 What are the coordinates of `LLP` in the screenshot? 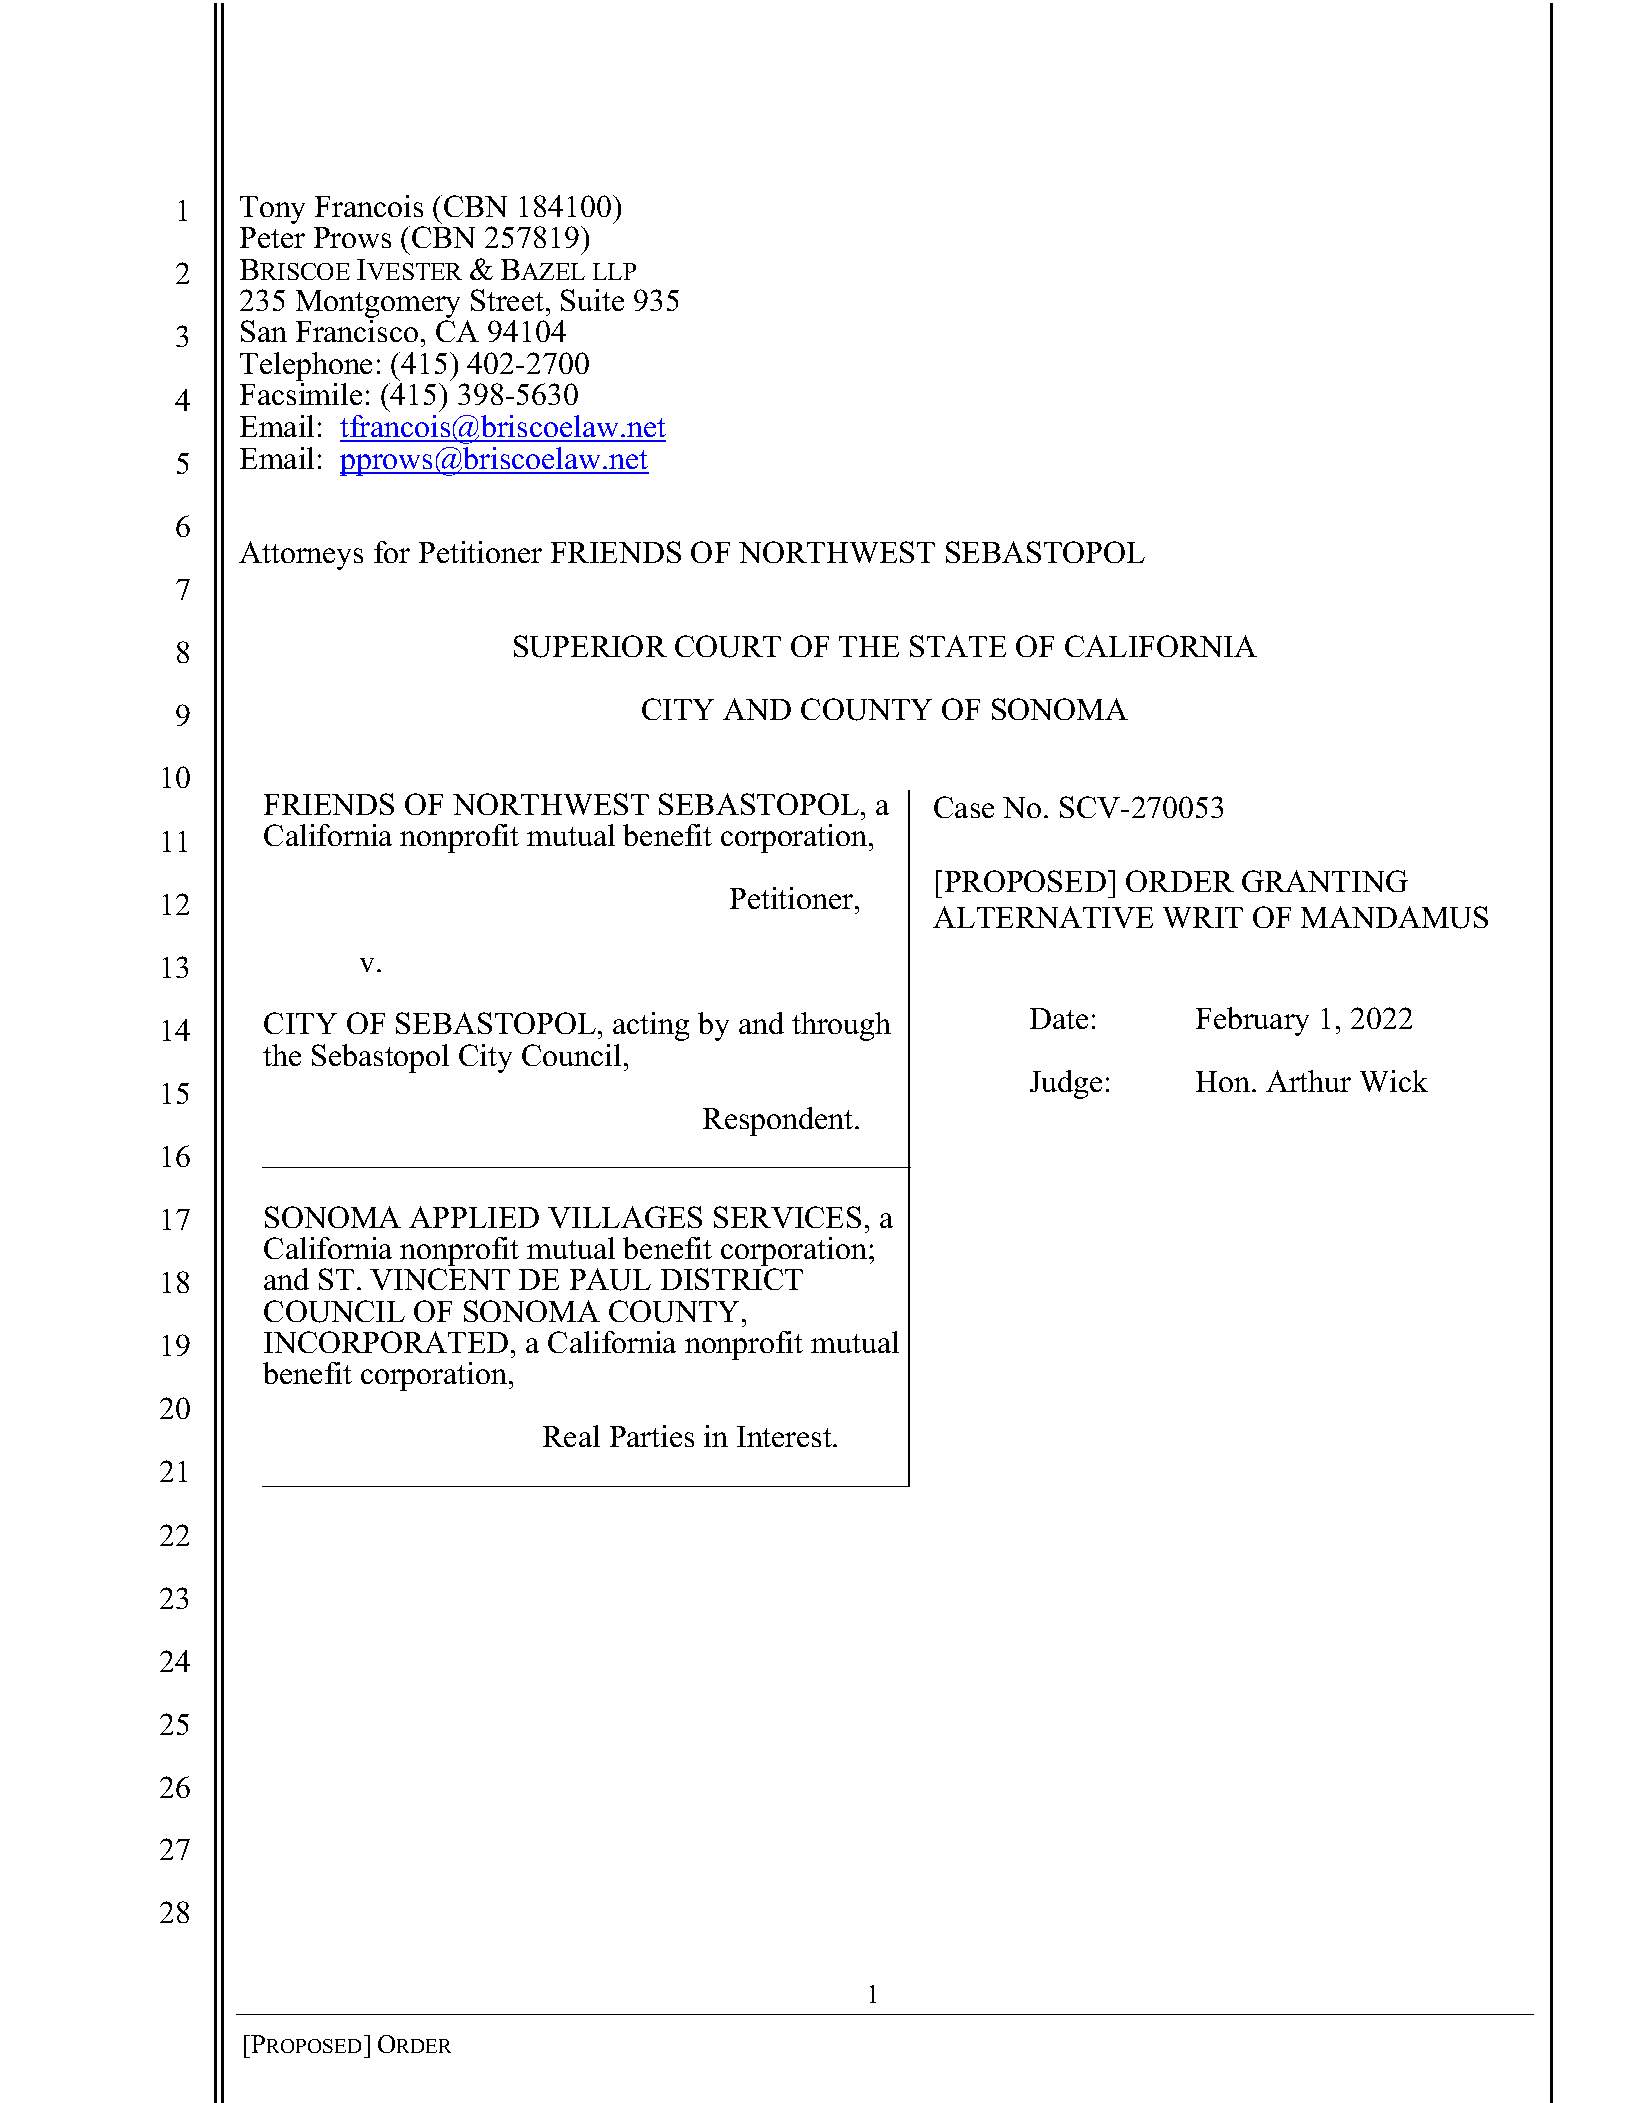 It's located at (614, 271).
